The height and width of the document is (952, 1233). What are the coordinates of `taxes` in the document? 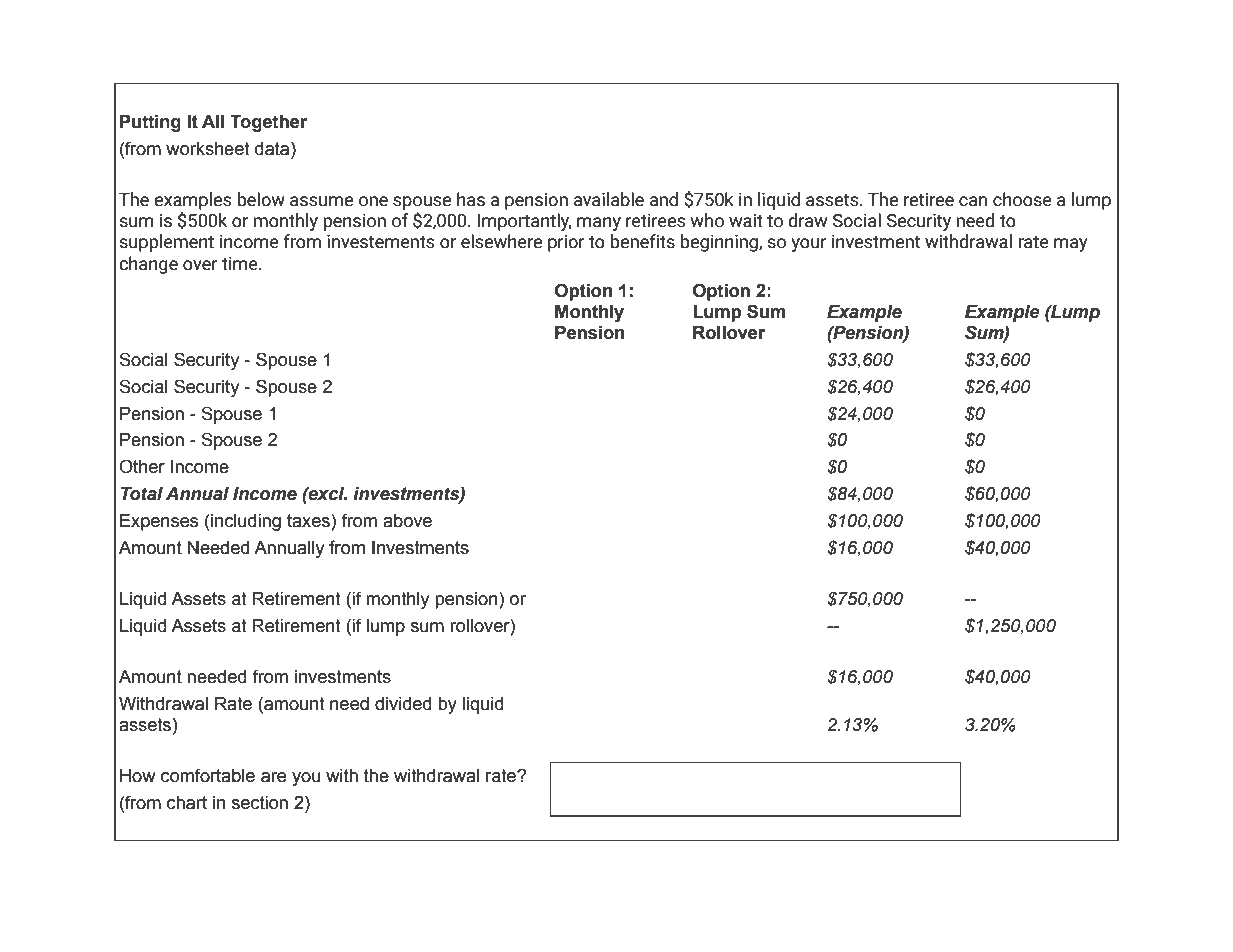 It's located at (309, 521).
